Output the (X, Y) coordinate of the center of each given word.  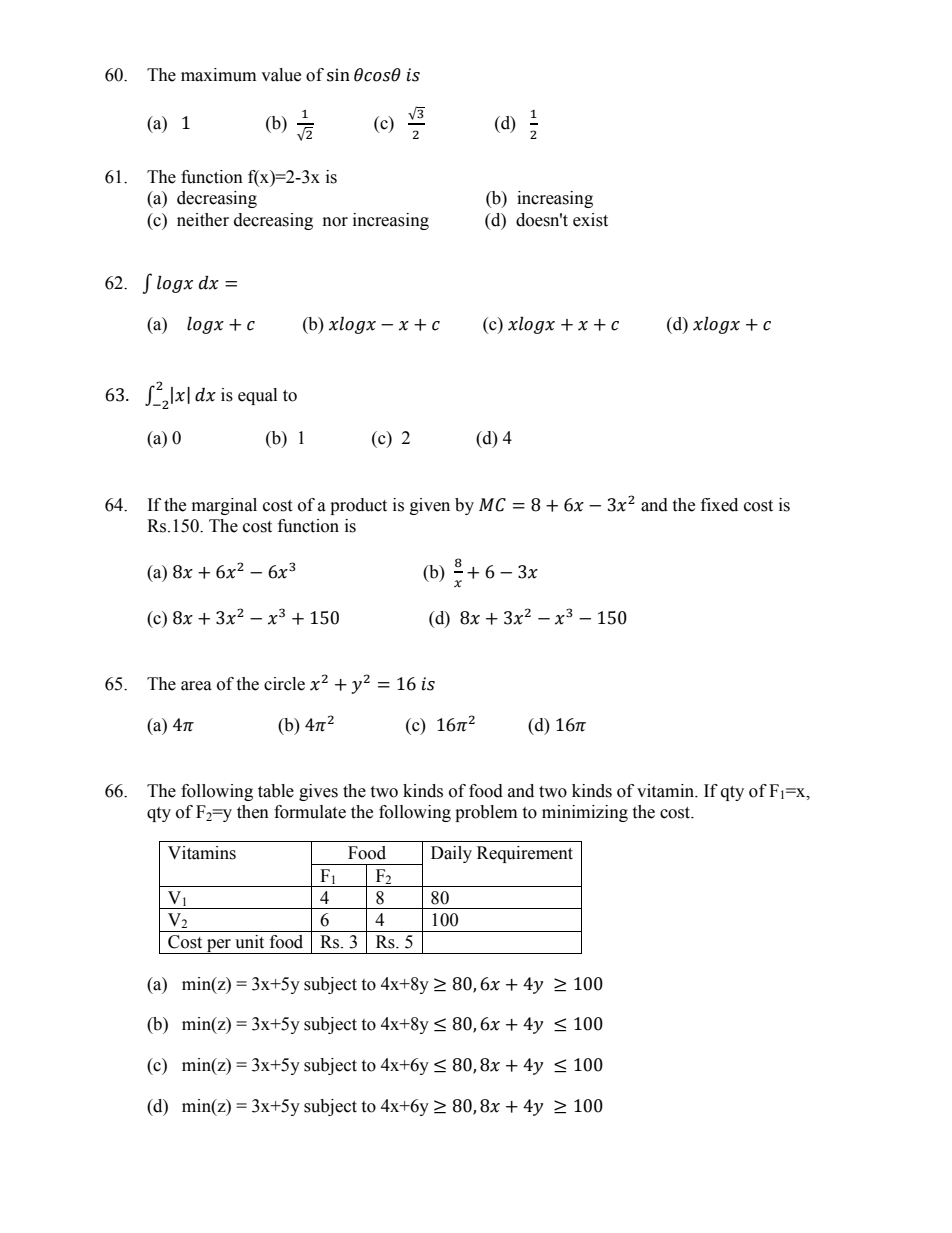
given (430, 506)
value (281, 75)
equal (257, 396)
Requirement (525, 854)
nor (335, 222)
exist (590, 220)
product (358, 506)
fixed (719, 505)
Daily (451, 854)
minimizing (585, 813)
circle (284, 684)
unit (249, 942)
